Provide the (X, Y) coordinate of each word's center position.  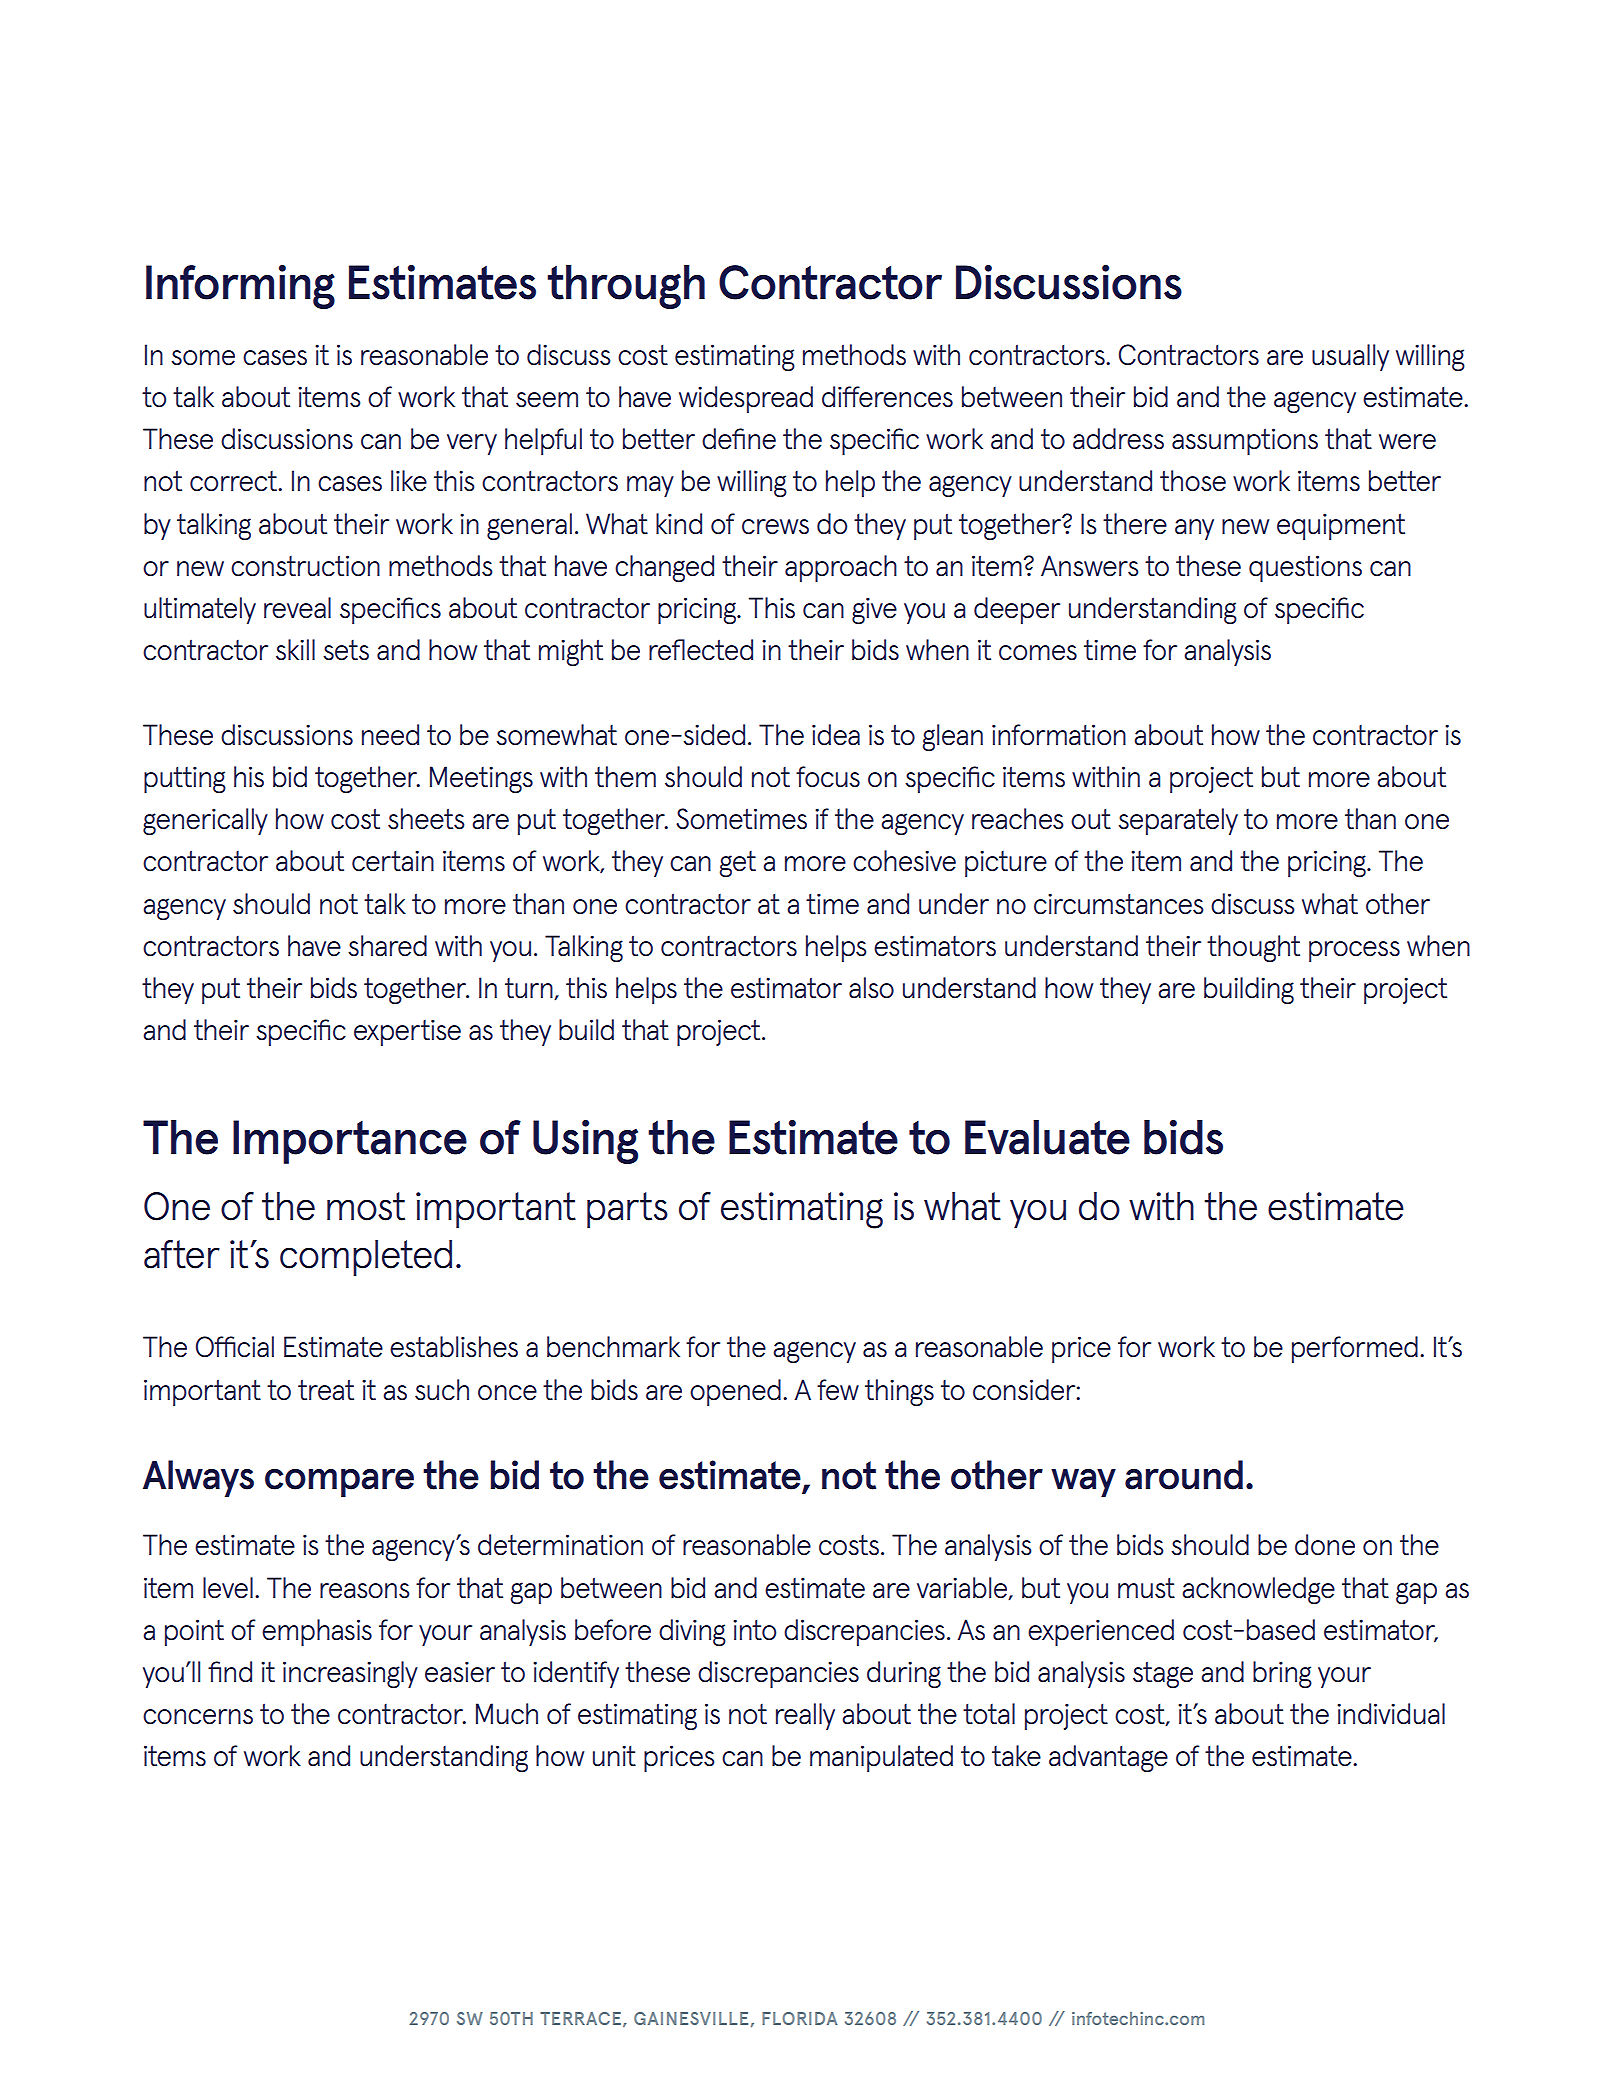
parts (627, 1210)
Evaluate (1047, 1137)
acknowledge (1258, 1590)
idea (836, 735)
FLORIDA (799, 2018)
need (390, 735)
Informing (240, 287)
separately (1178, 821)
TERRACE (580, 2018)
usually (1350, 357)
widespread (746, 399)
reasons (364, 1591)
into (754, 1630)
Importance (350, 1142)
